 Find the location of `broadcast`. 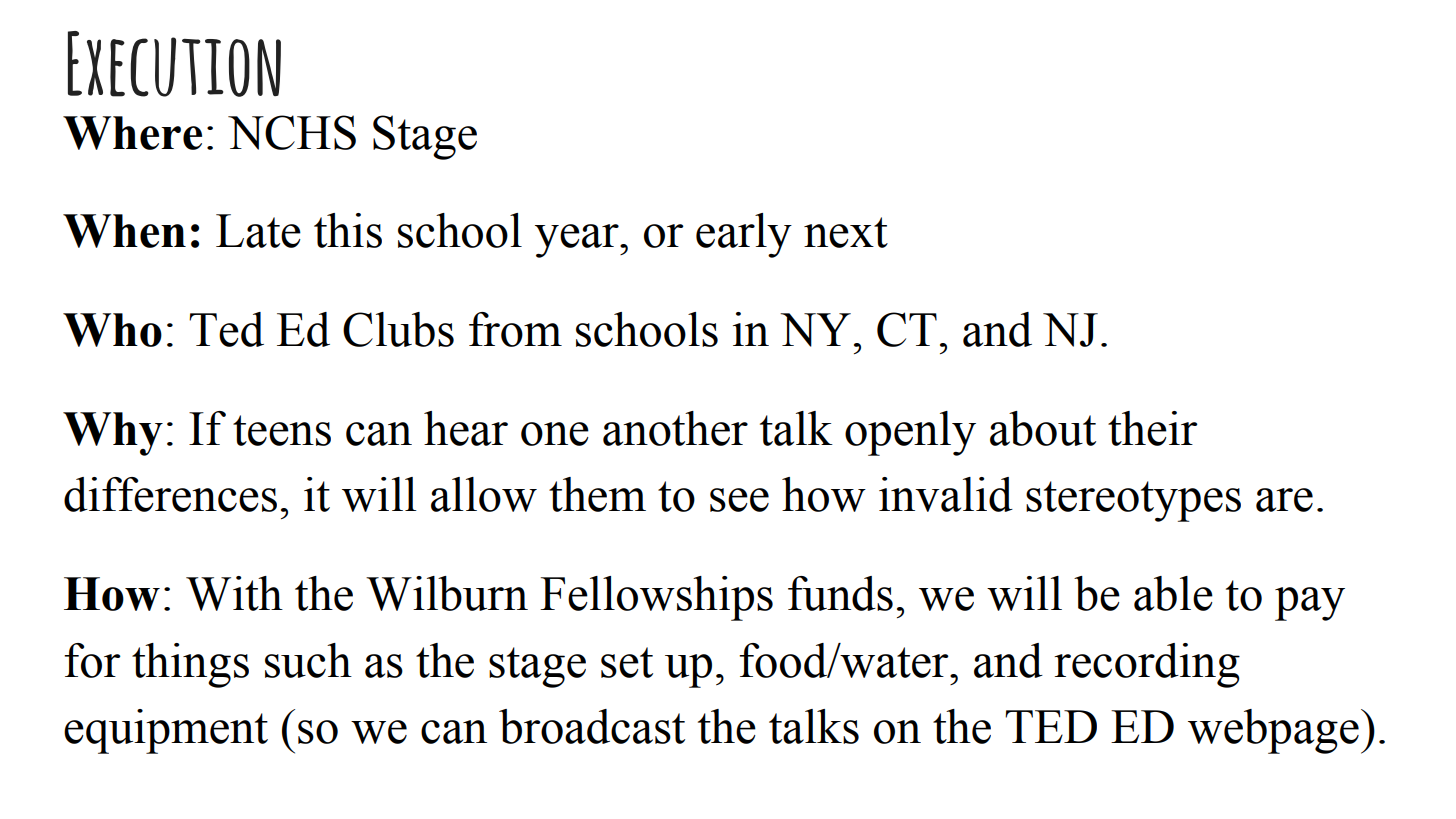

broadcast is located at coordinates (592, 726).
